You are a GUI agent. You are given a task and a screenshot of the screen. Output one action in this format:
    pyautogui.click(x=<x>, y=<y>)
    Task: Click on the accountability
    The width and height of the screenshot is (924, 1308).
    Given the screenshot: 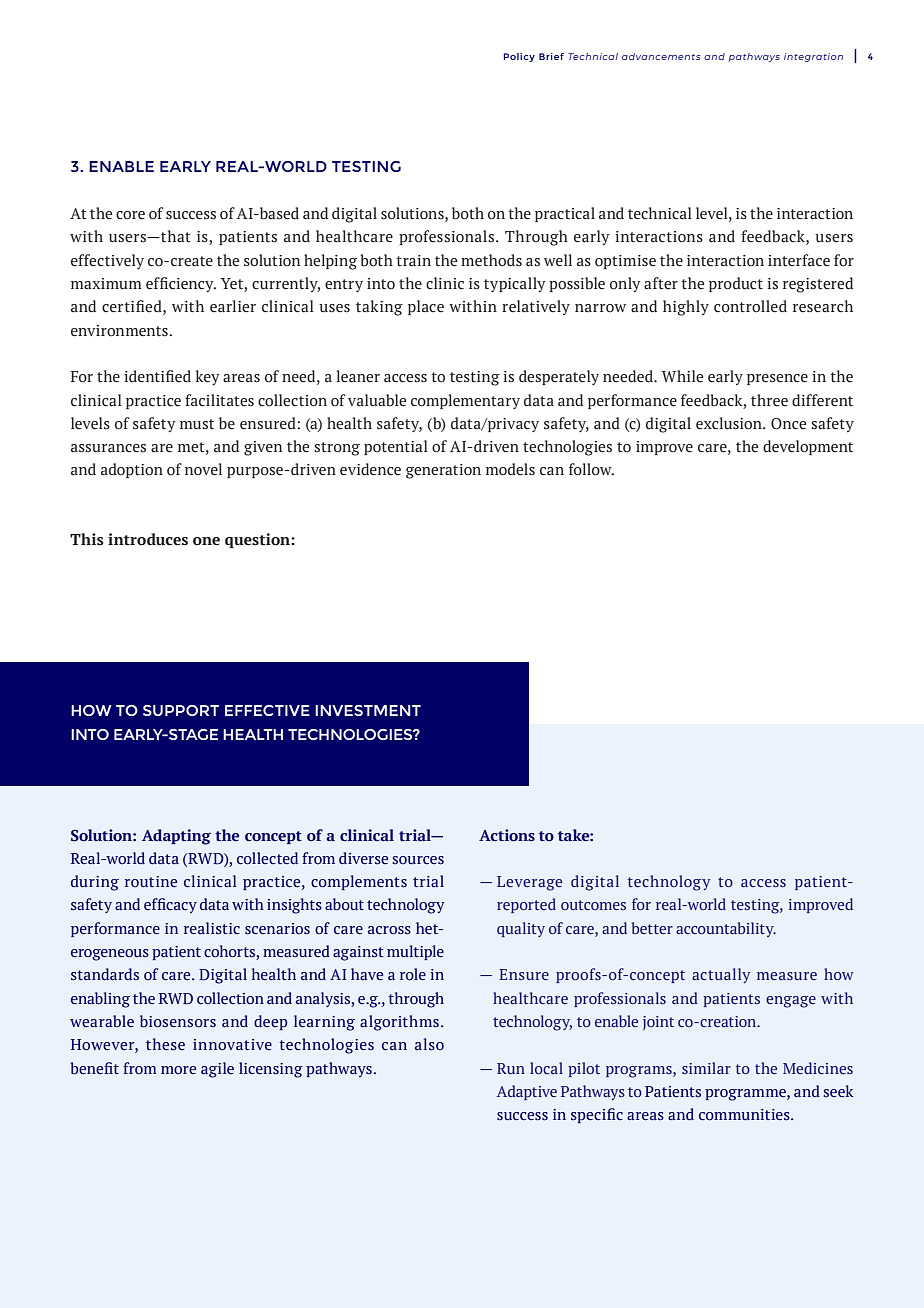 What is the action you would take?
    pyautogui.click(x=726, y=929)
